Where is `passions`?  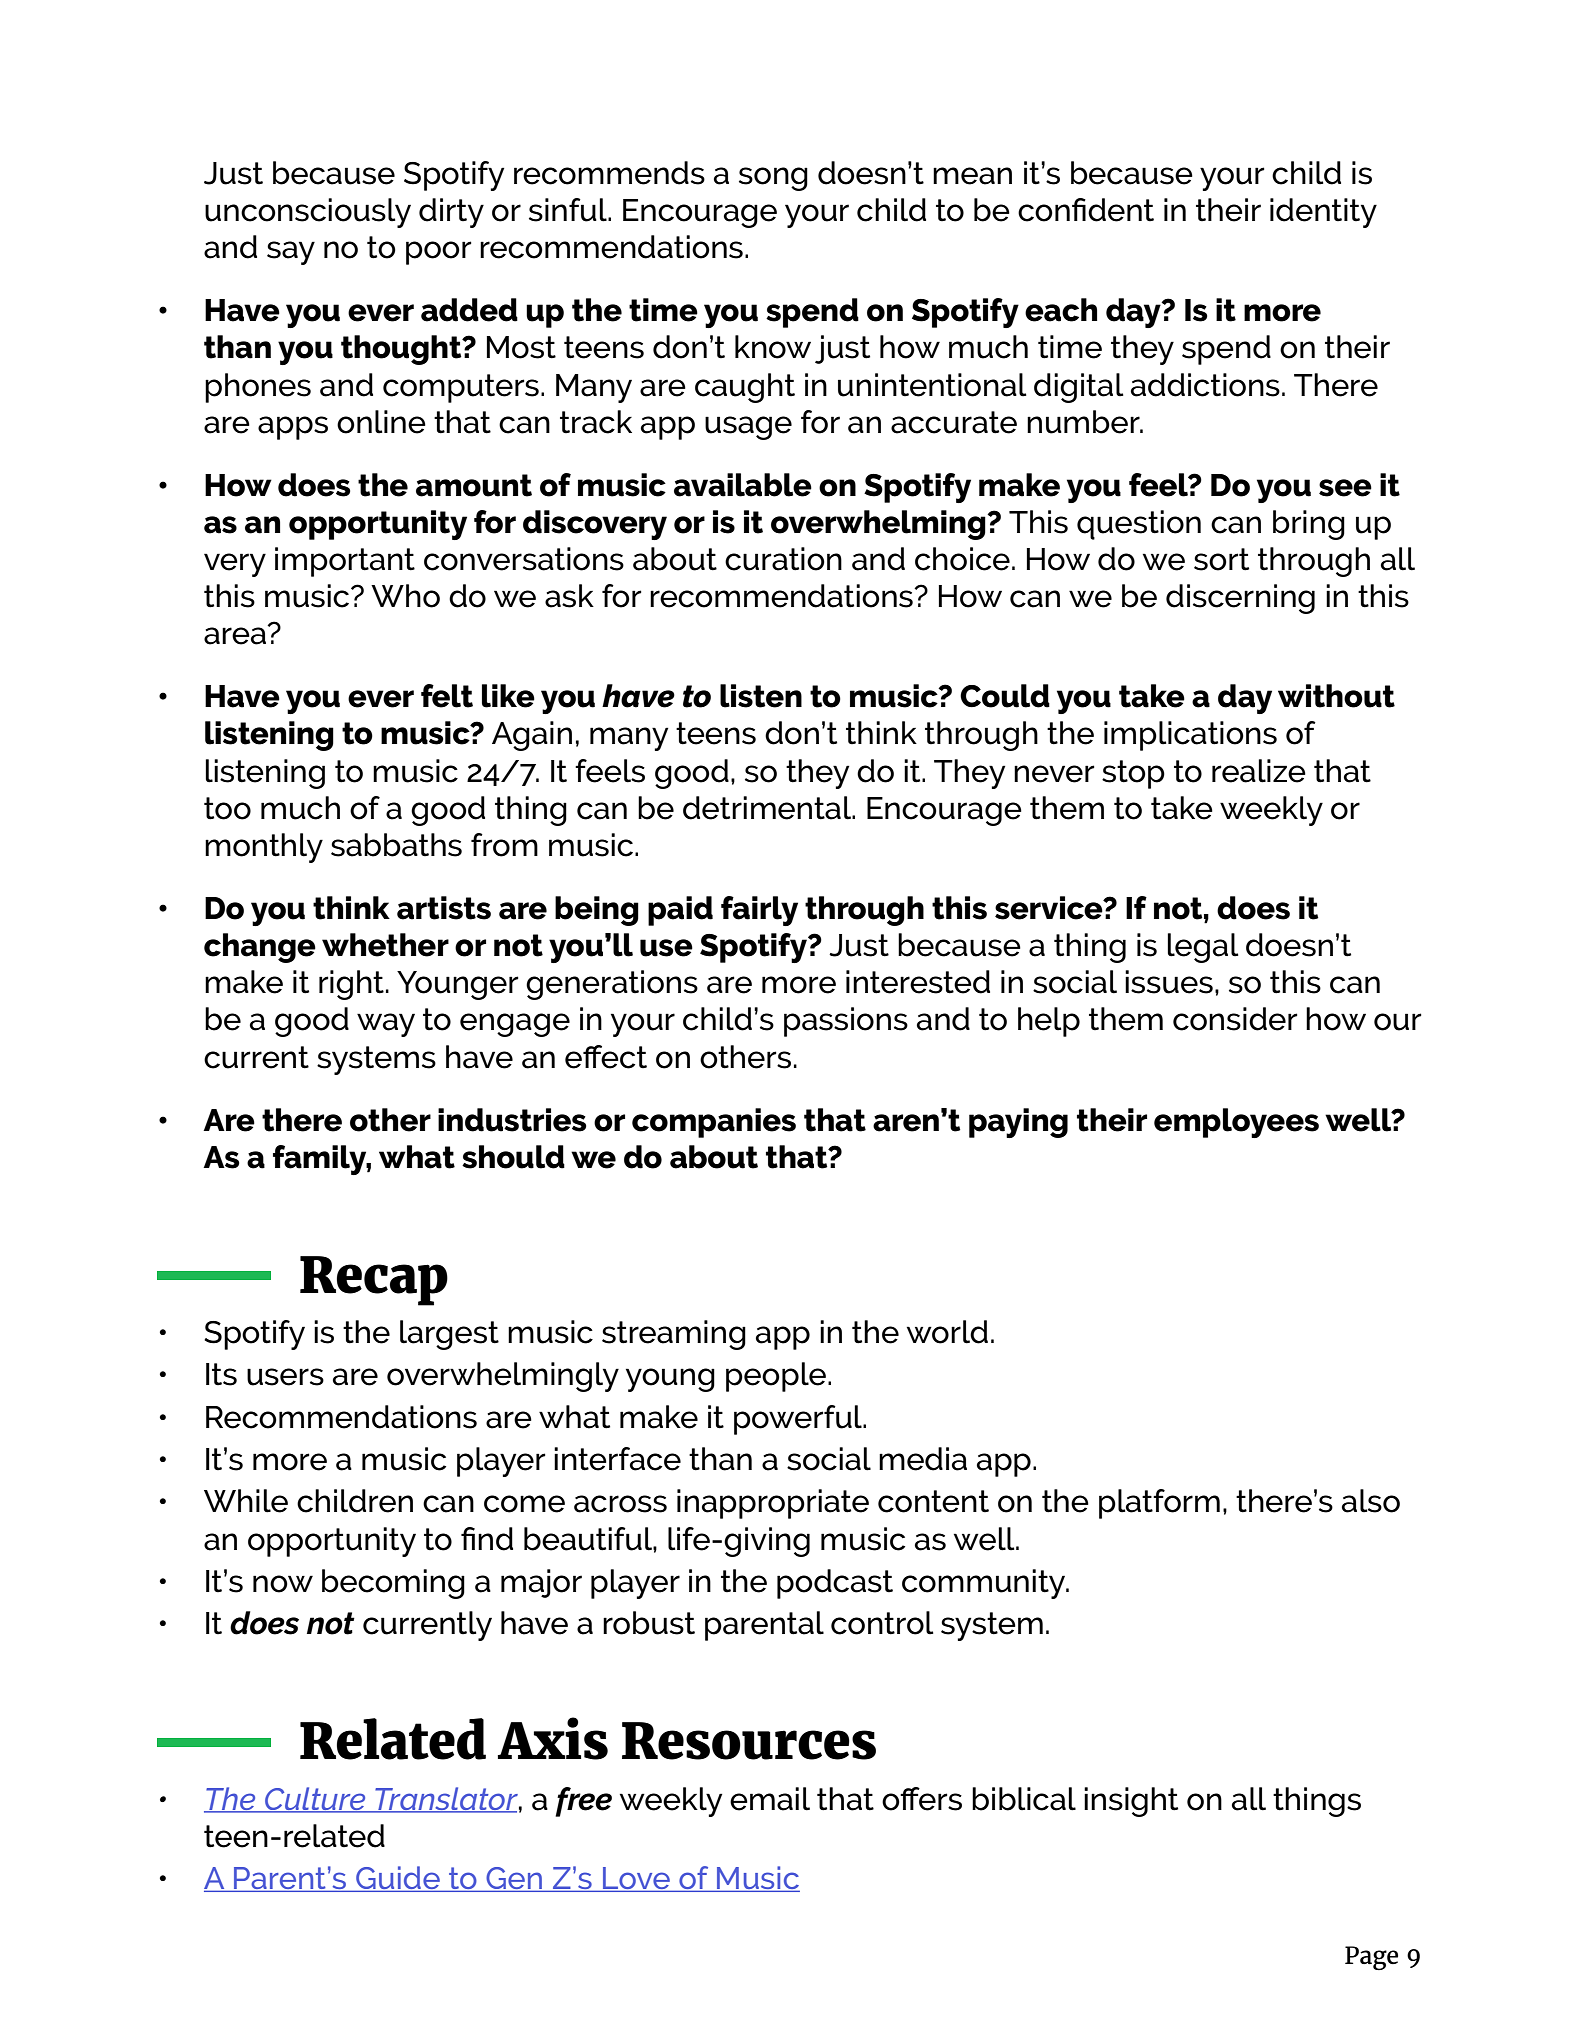
passions is located at coordinates (846, 1022).
